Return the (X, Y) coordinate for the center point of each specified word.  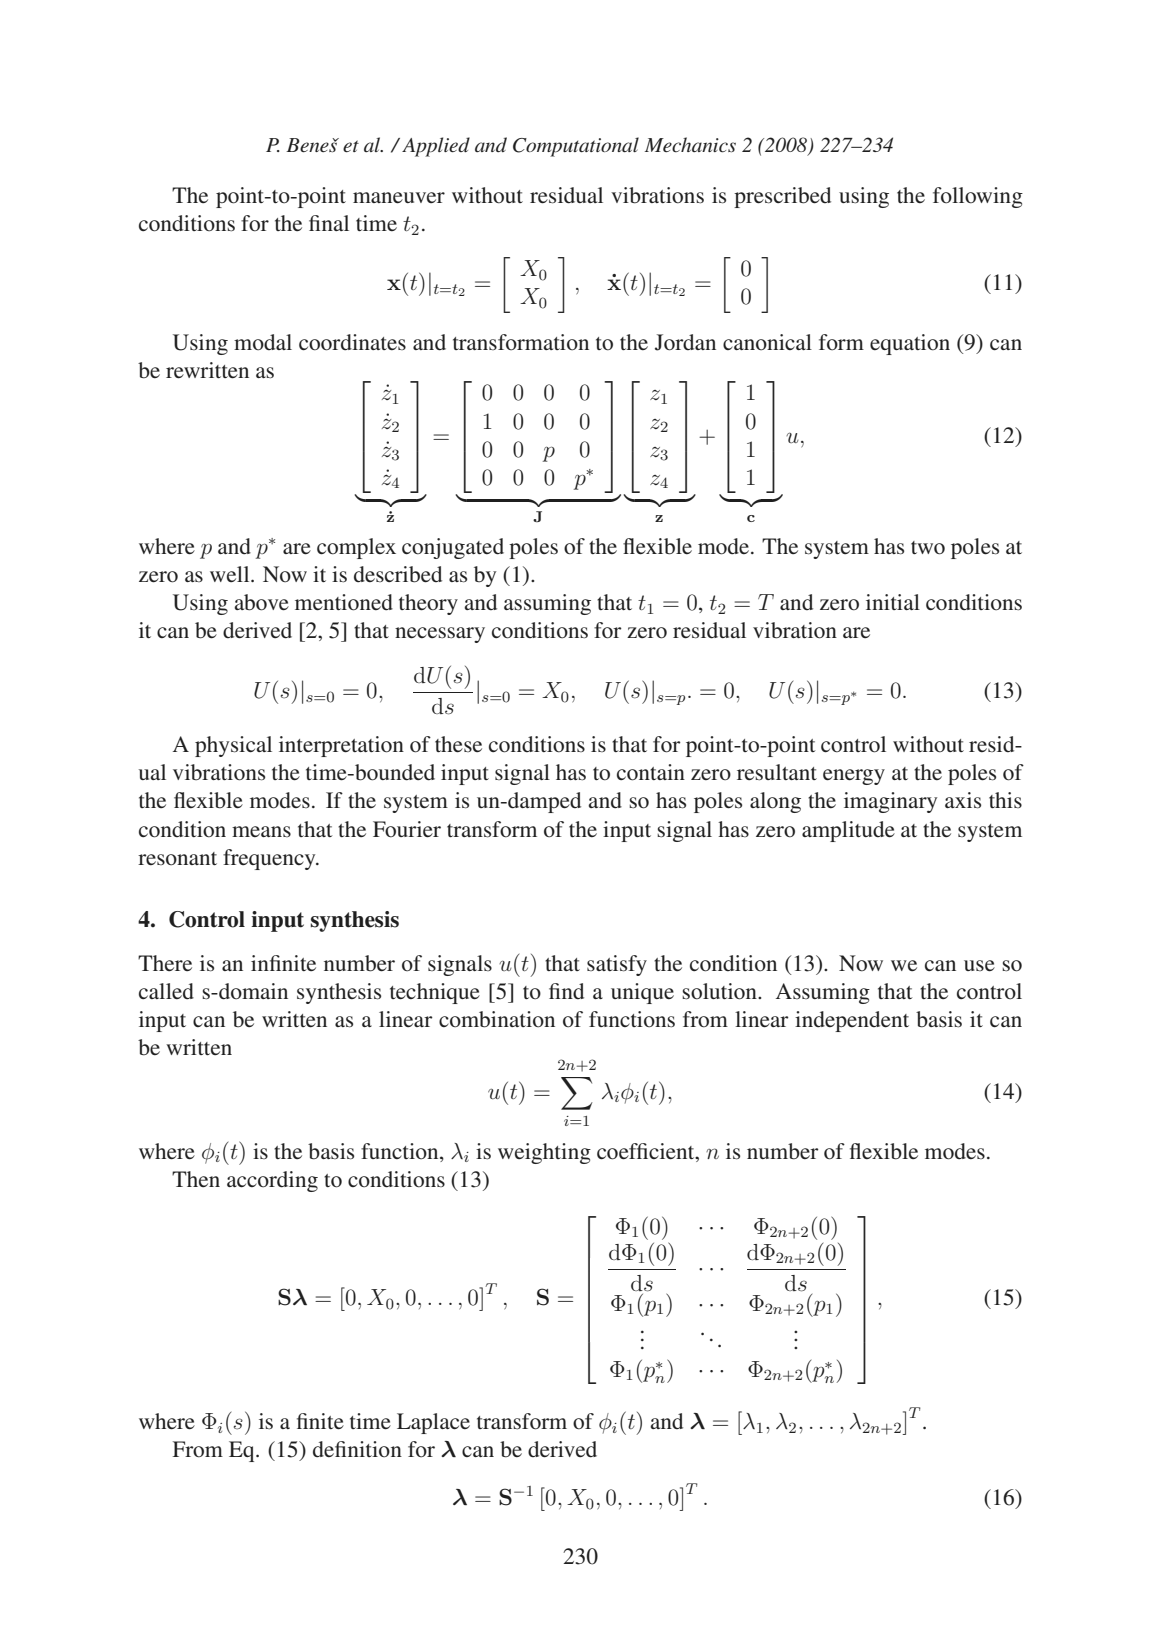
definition (357, 1449)
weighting (544, 1153)
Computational (576, 147)
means (261, 831)
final (329, 223)
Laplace (433, 1423)
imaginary (890, 802)
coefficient (647, 1151)
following (978, 197)
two (928, 548)
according (272, 1181)
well (231, 574)
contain (651, 772)
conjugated (453, 548)
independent (852, 1021)
